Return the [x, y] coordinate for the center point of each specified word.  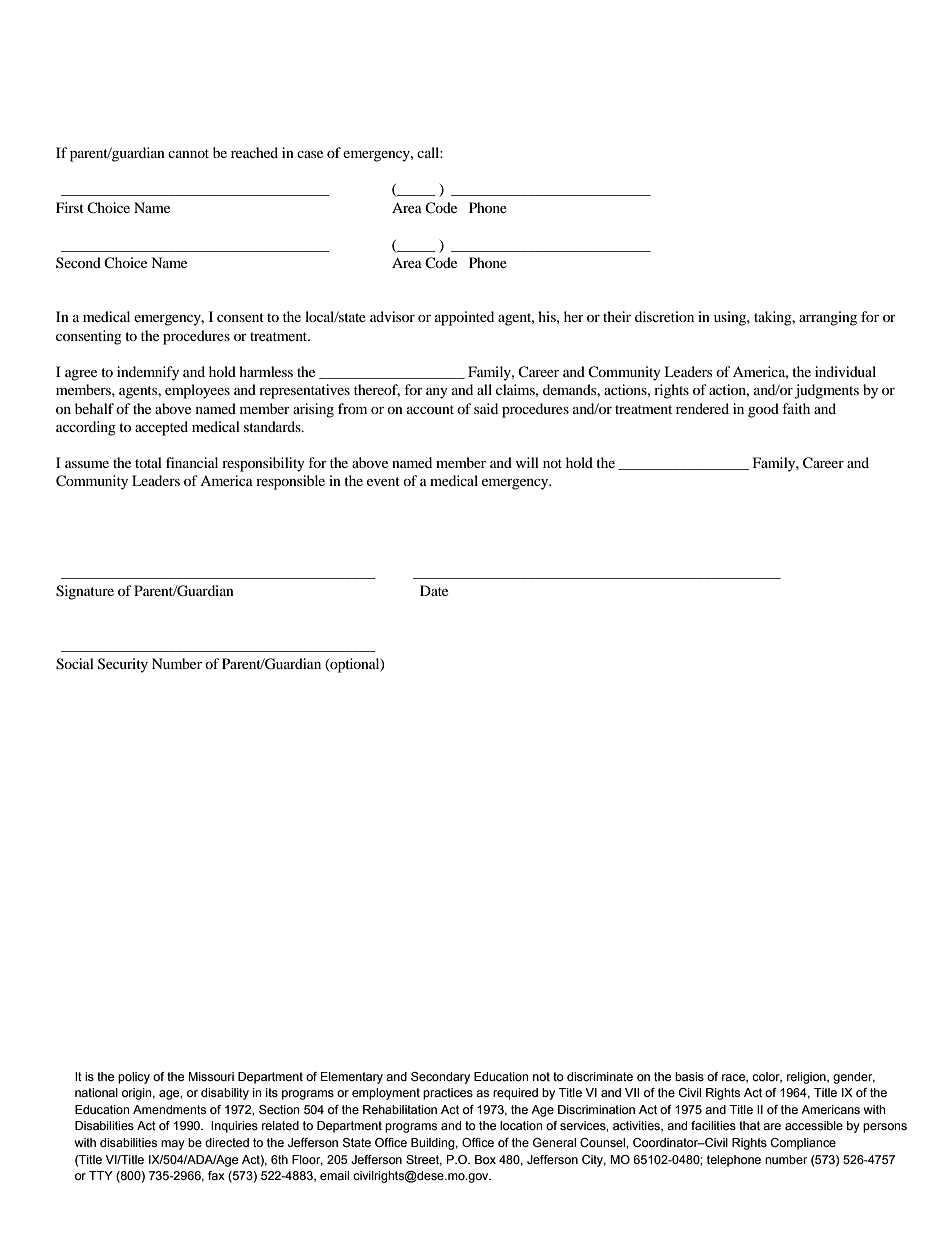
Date [434, 590]
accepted [161, 428]
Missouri [211, 1076]
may [173, 1145]
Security [123, 665]
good [763, 410]
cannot [188, 153]
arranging [828, 318]
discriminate [600, 1076]
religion [807, 1078]
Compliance [803, 1144]
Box [485, 1159]
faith [796, 408]
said [486, 408]
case [310, 154]
